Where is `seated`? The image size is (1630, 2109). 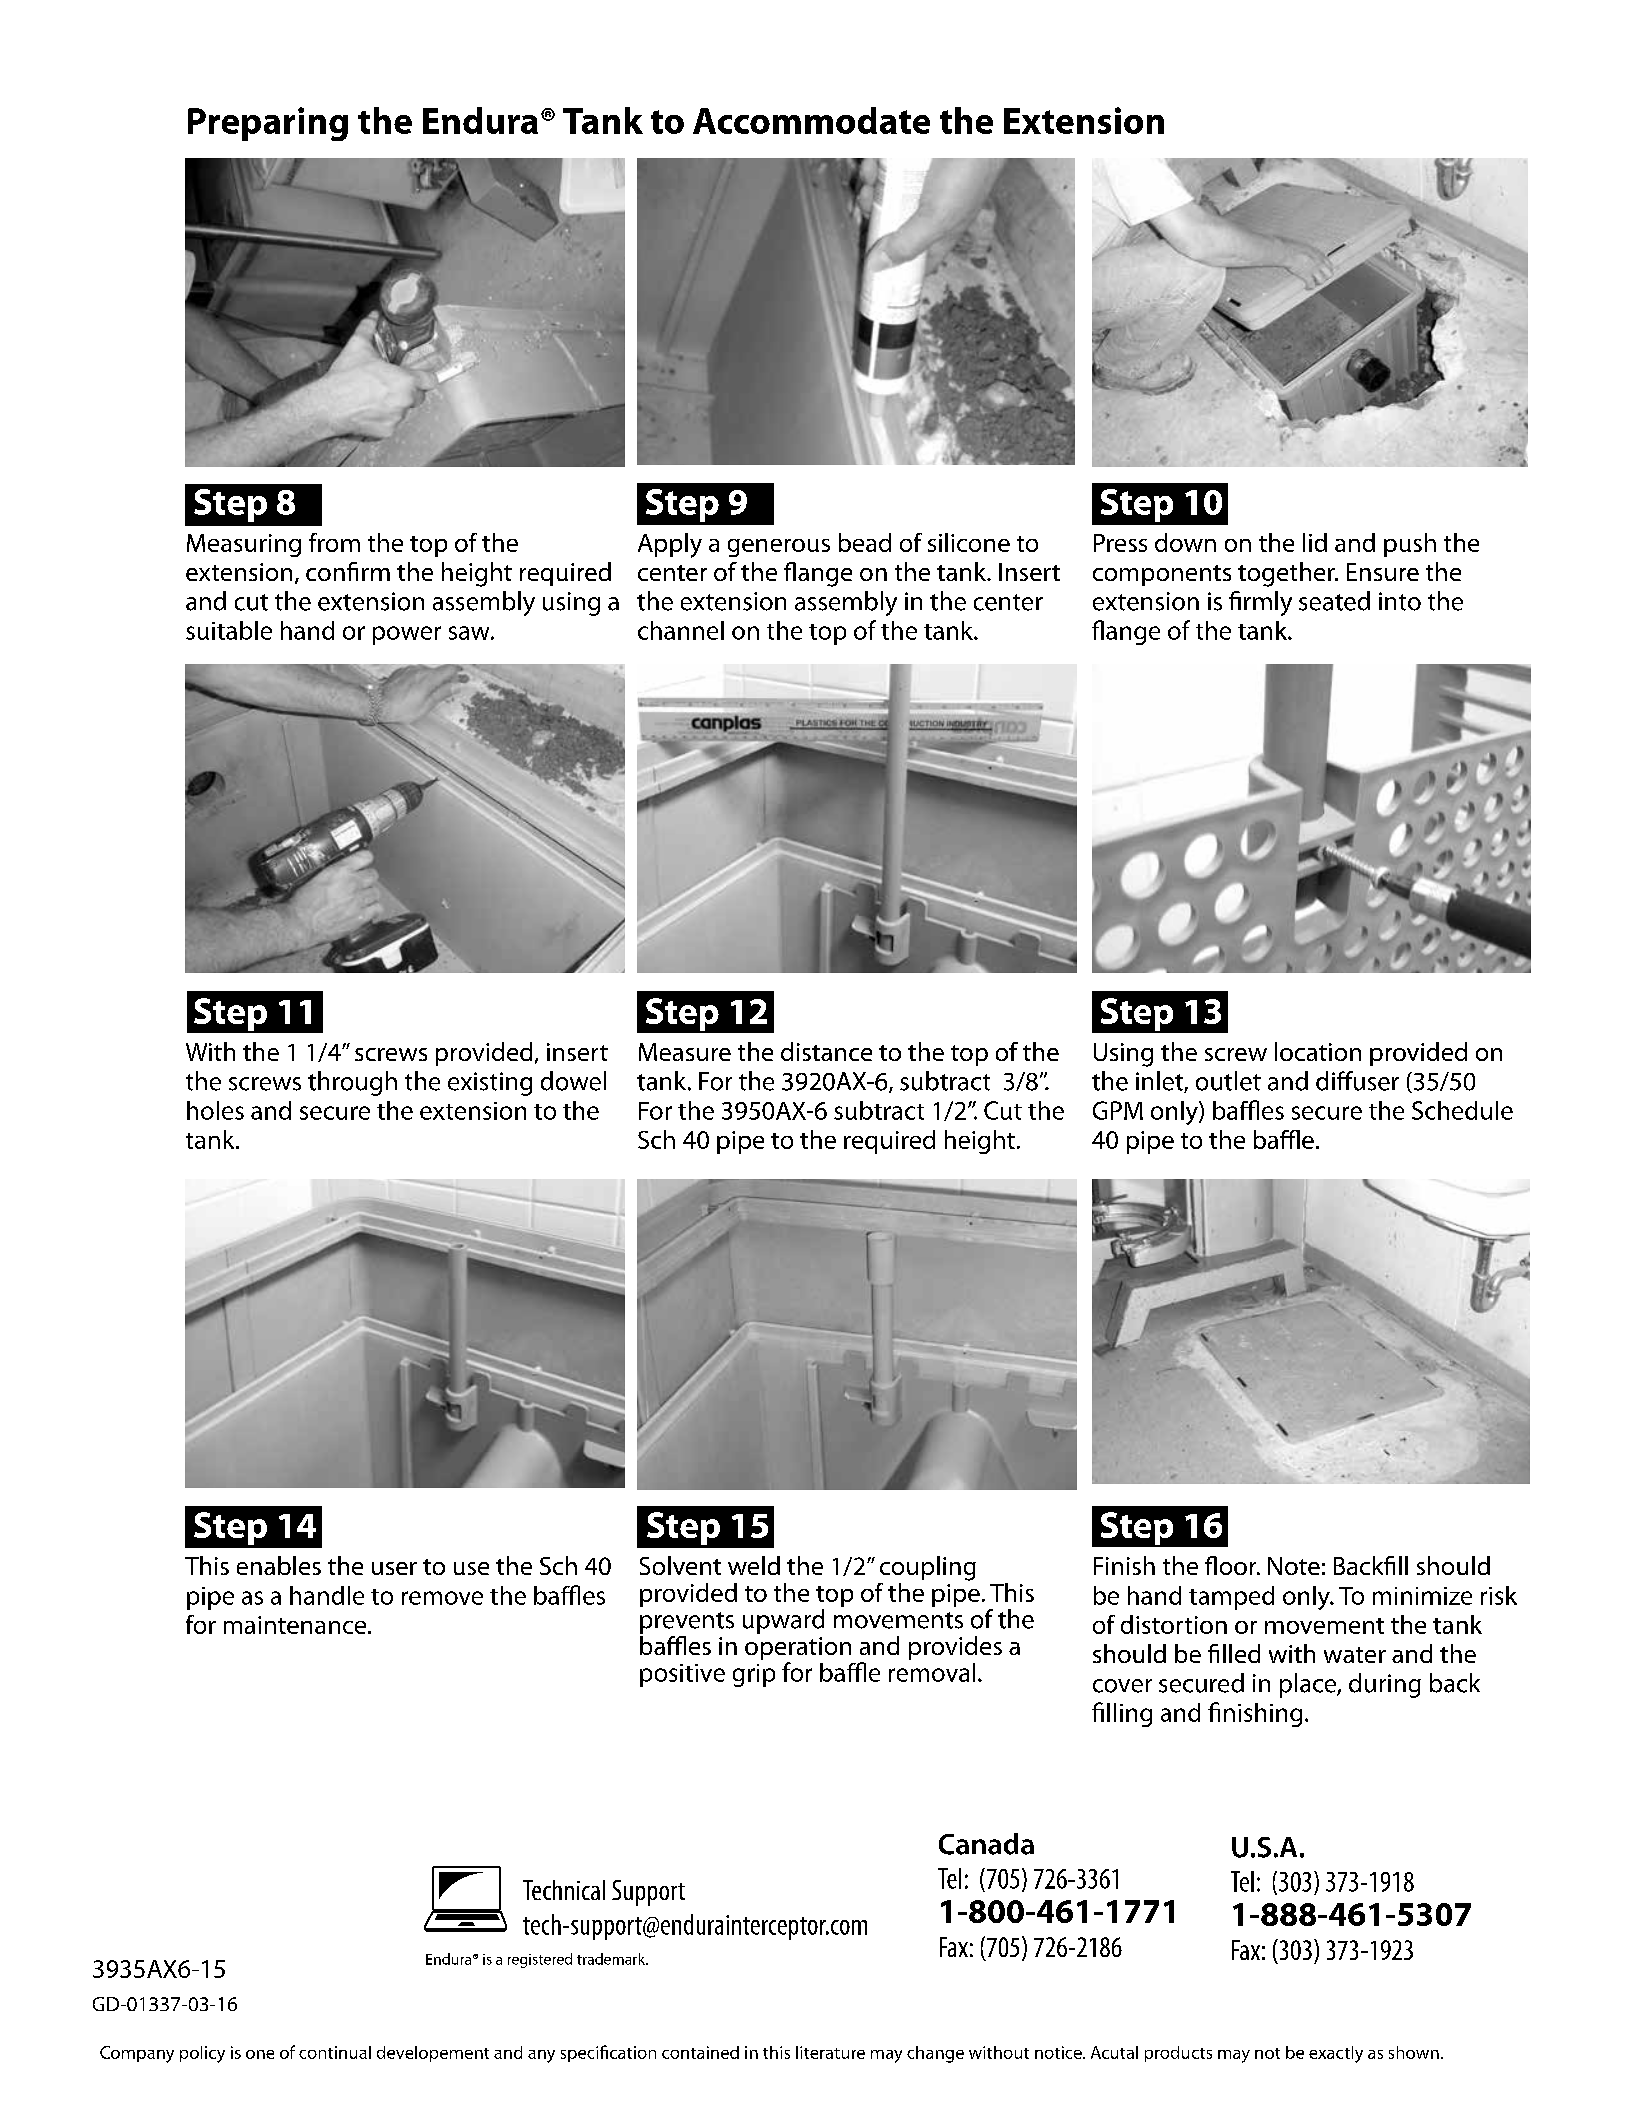 seated is located at coordinates (1334, 601).
